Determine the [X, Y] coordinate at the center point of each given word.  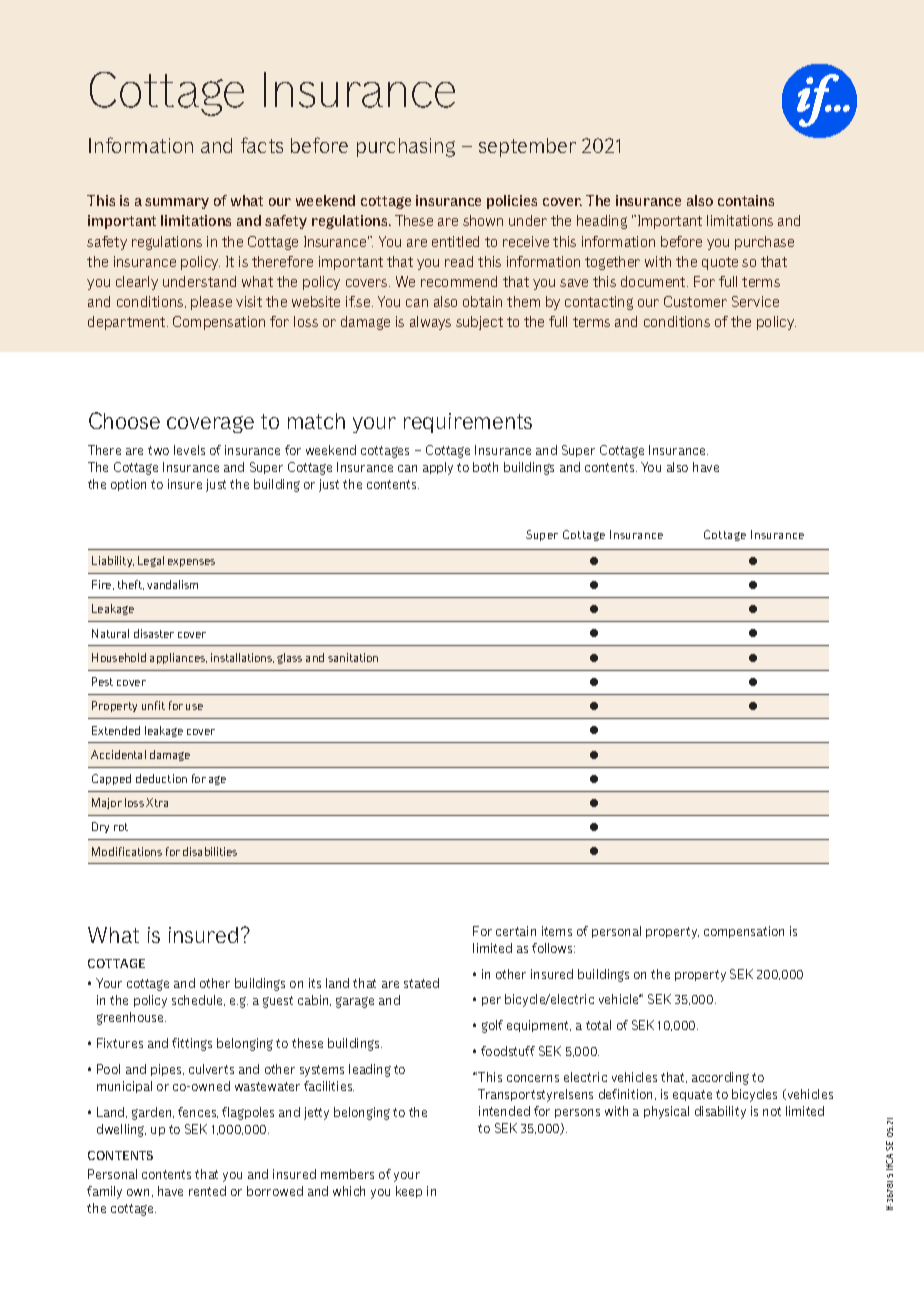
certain [516, 931]
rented [207, 1191]
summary [177, 203]
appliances [178, 658]
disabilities [210, 851]
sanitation [353, 657]
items [557, 931]
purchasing [406, 147]
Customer [695, 301]
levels [189, 450]
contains [746, 200]
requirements [468, 423]
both [485, 467]
